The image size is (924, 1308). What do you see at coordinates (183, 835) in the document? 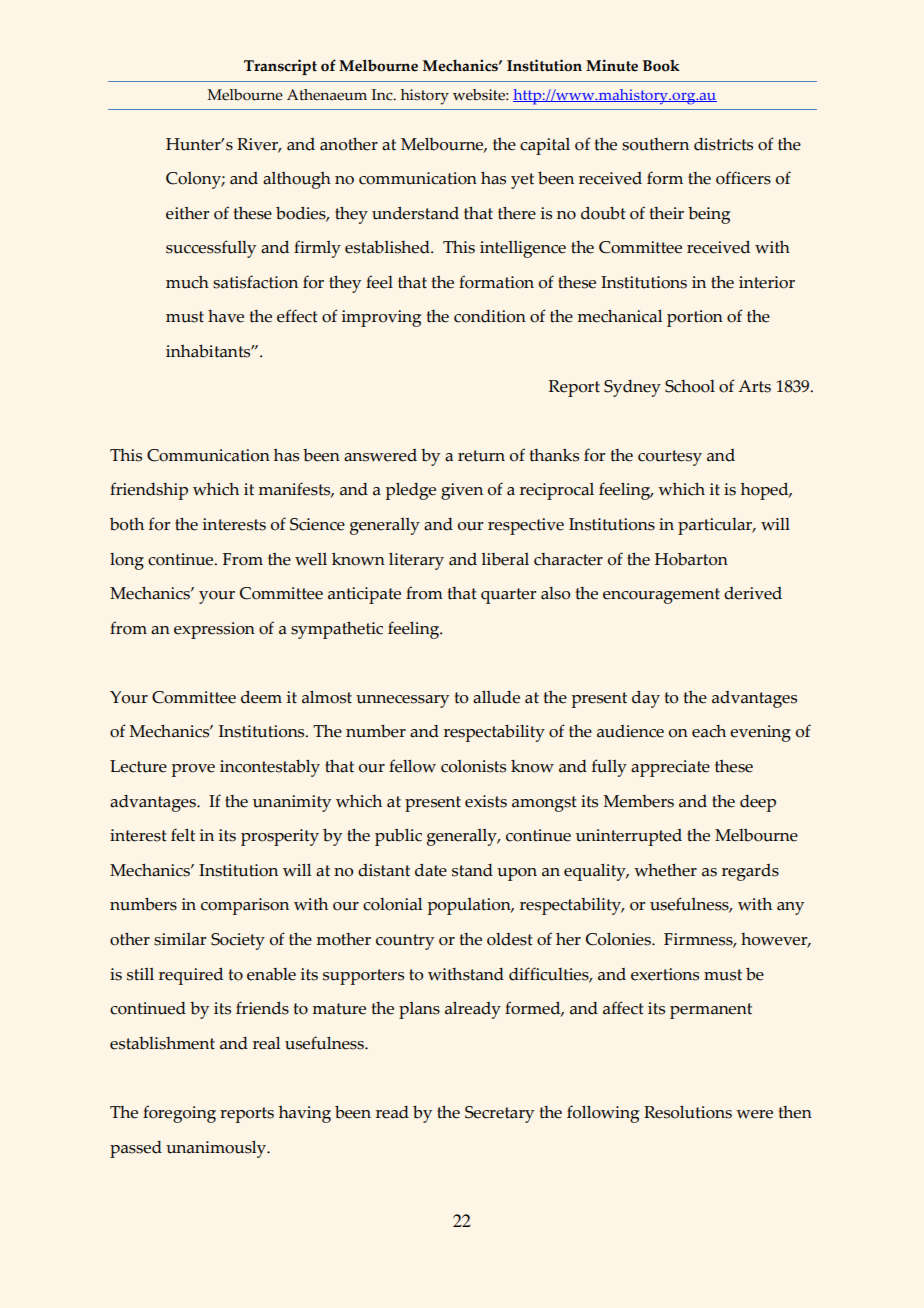
I see `felt` at bounding box center [183, 835].
